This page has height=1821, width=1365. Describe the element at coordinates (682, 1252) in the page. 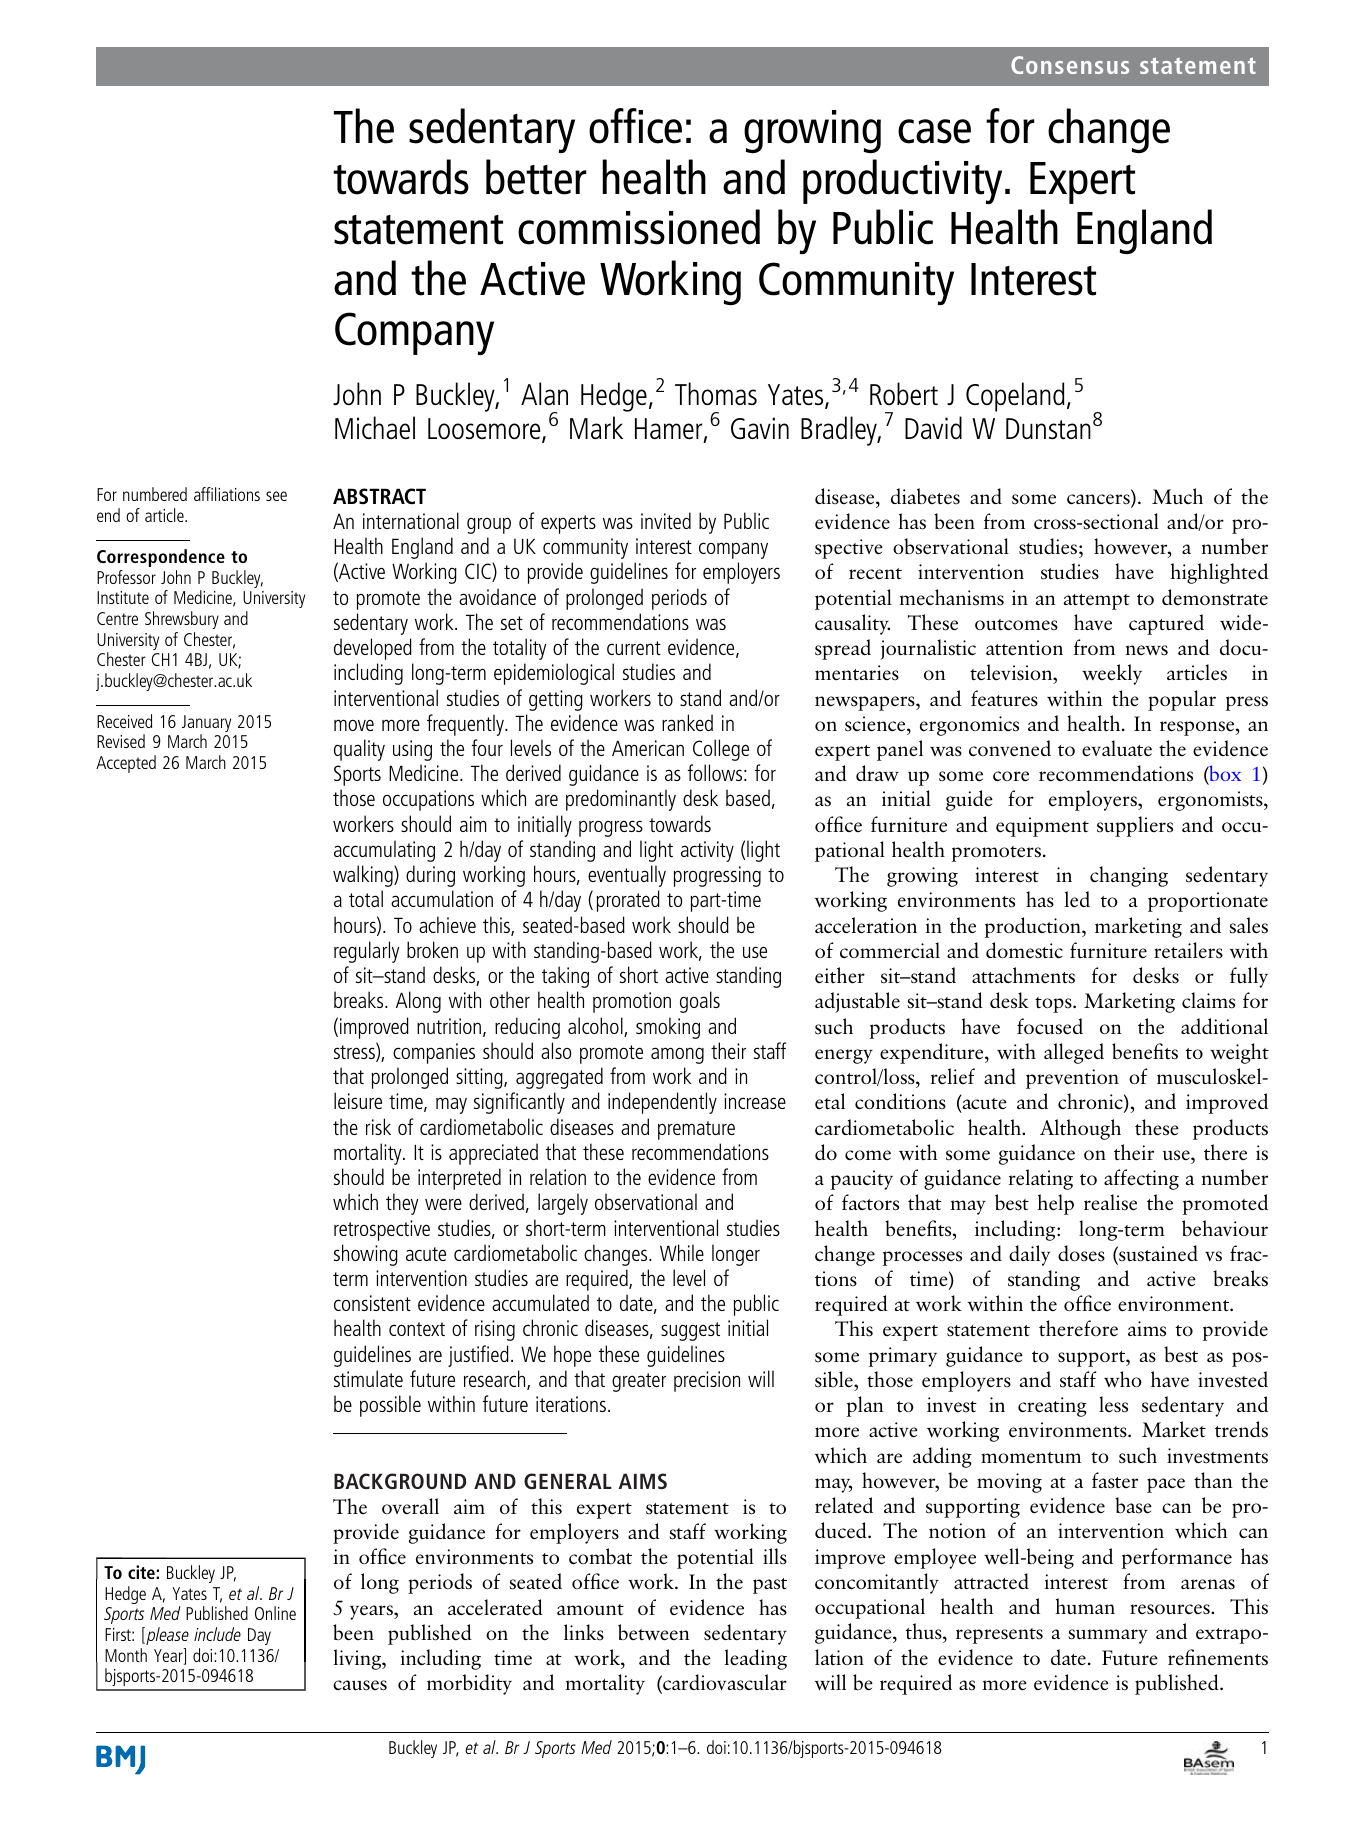

I see `While` at that location.
